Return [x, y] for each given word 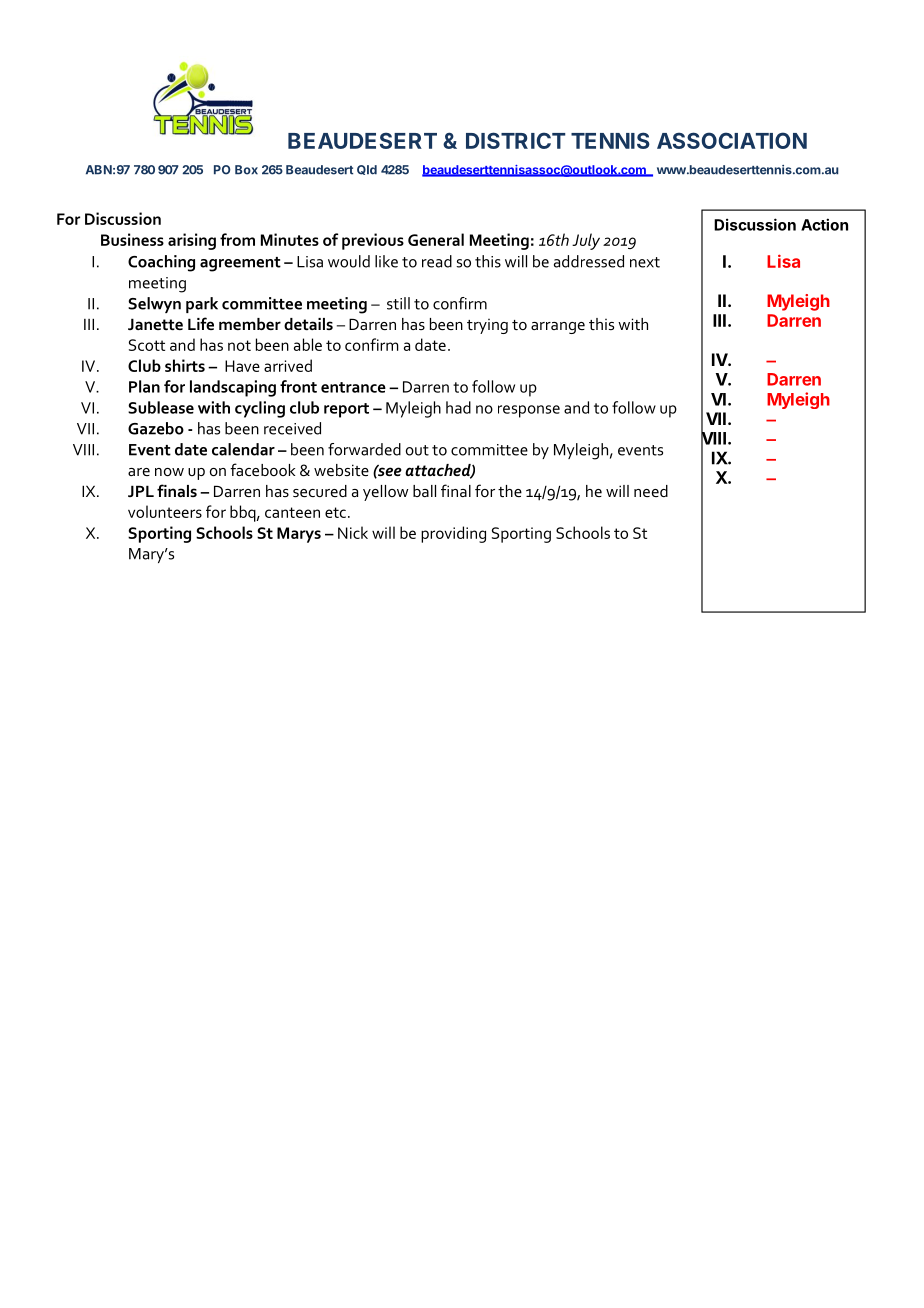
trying [487, 326]
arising [192, 241]
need [651, 491]
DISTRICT [516, 140]
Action [824, 224]
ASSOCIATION [732, 140]
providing [453, 534]
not [239, 345]
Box [246, 170]
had [458, 407]
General [436, 239]
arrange [558, 328]
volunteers [165, 511]
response [529, 411]
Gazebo [156, 428]
